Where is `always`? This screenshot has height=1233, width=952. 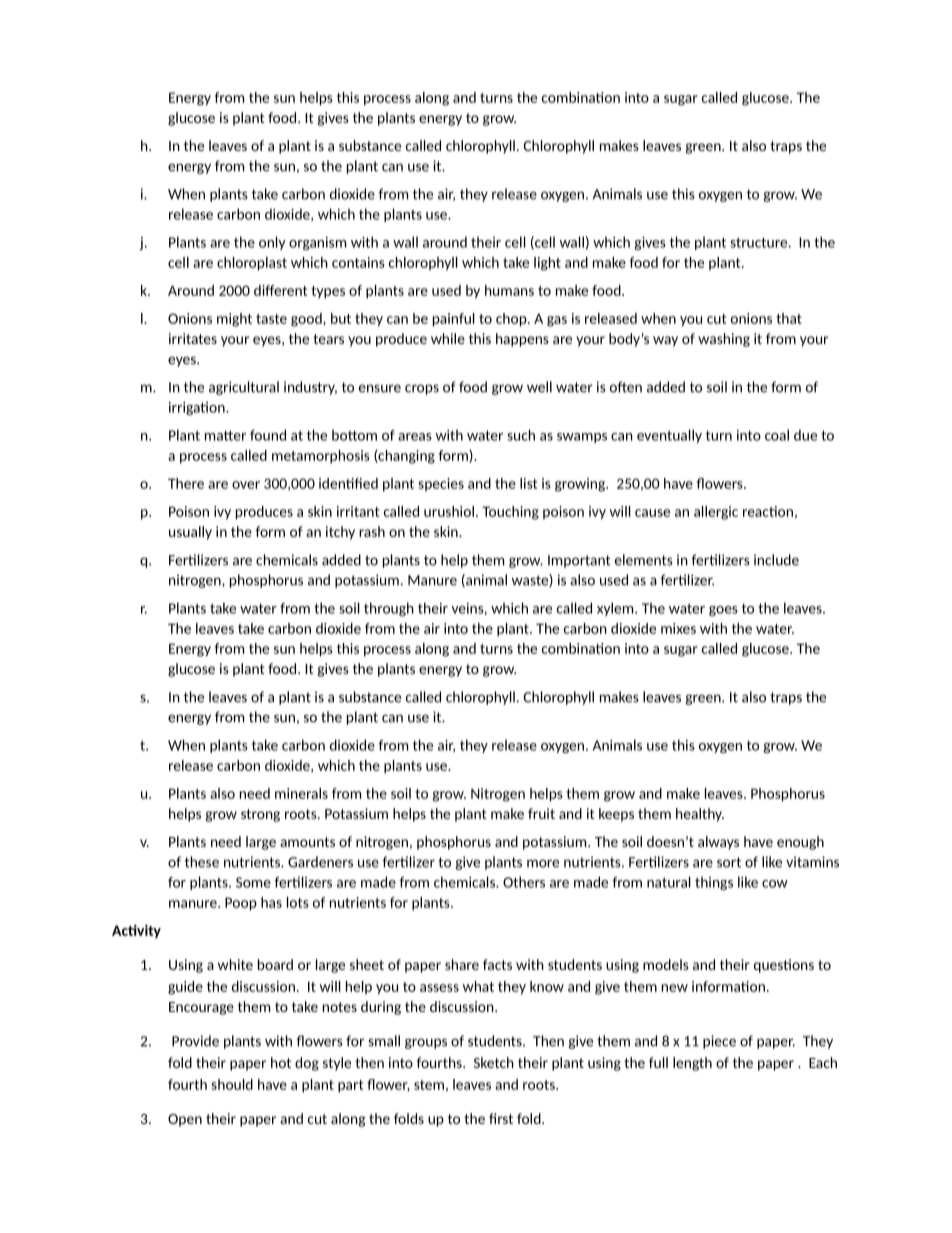 always is located at coordinates (718, 843).
